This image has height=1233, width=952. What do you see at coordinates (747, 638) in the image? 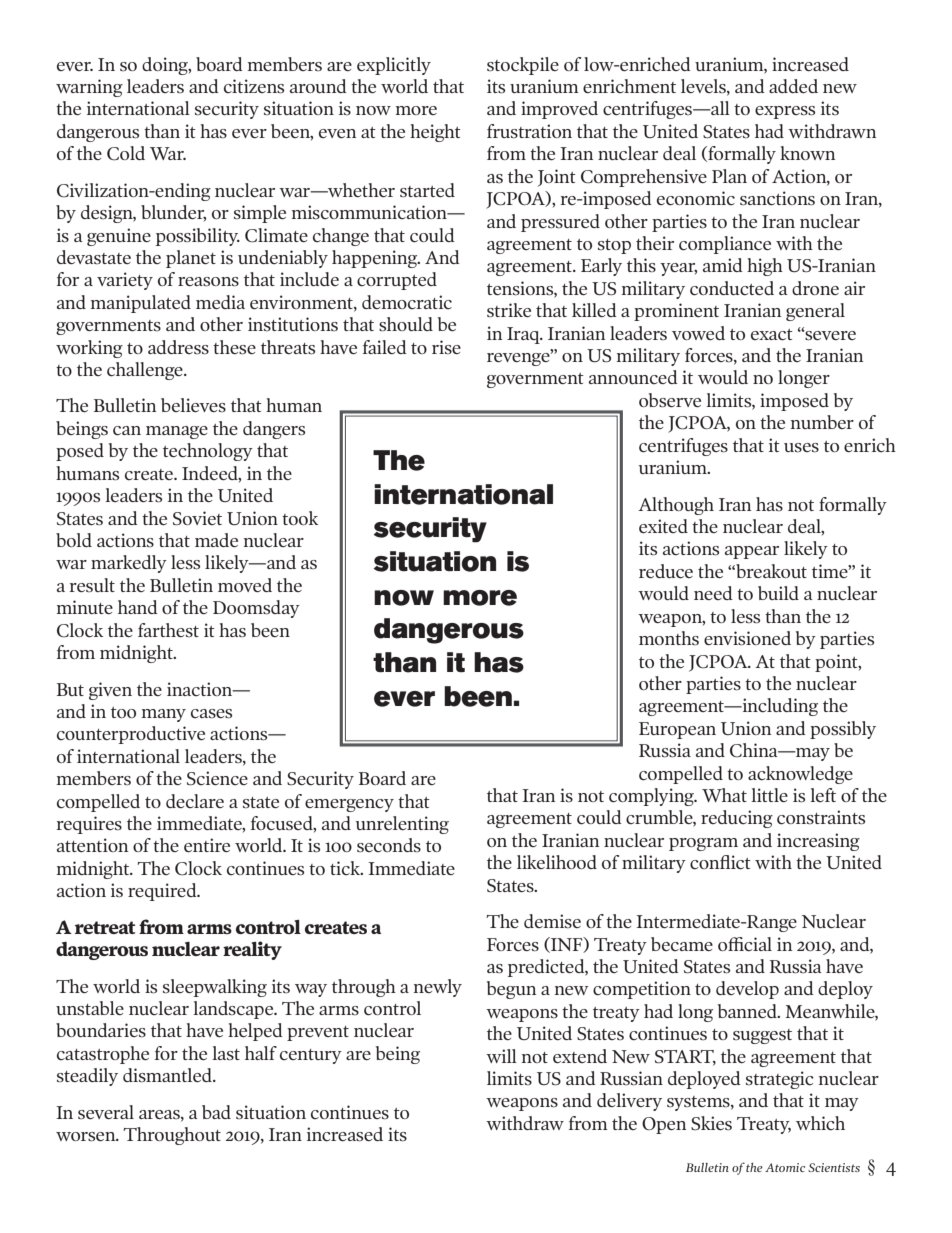
I see `envisioned` at bounding box center [747, 638].
